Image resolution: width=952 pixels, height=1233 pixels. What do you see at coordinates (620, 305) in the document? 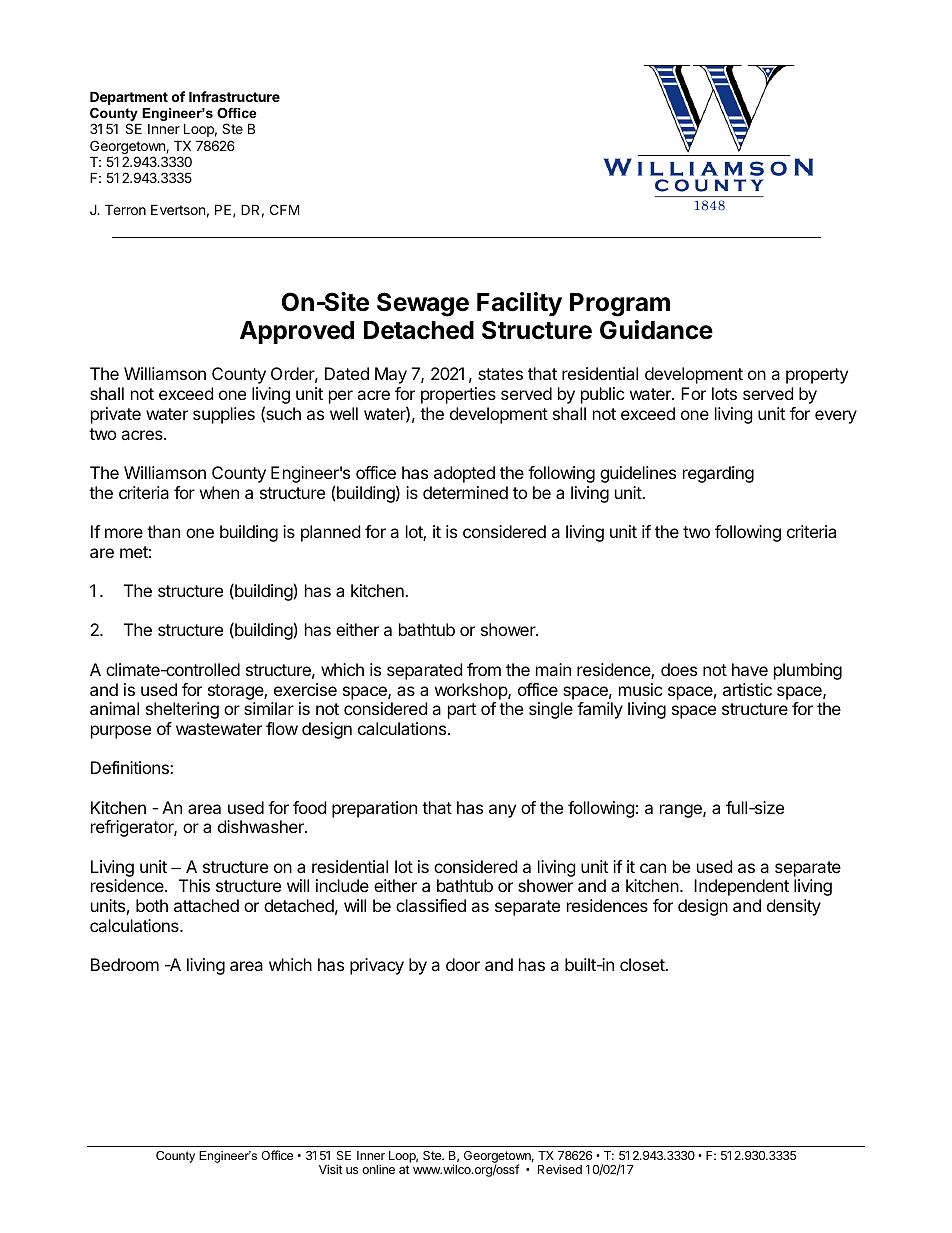
I see `Program` at bounding box center [620, 305].
